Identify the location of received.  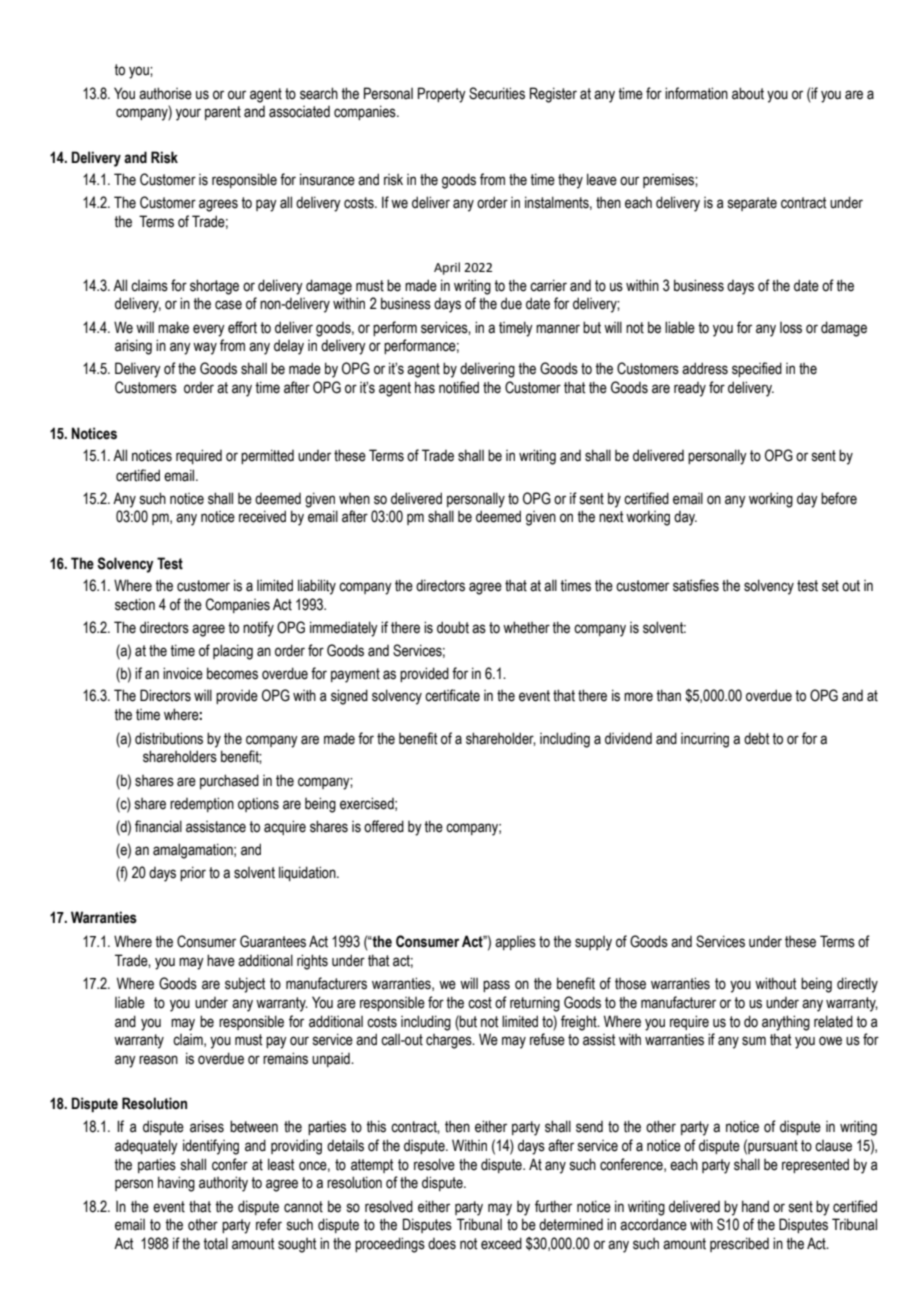
(262, 516).
